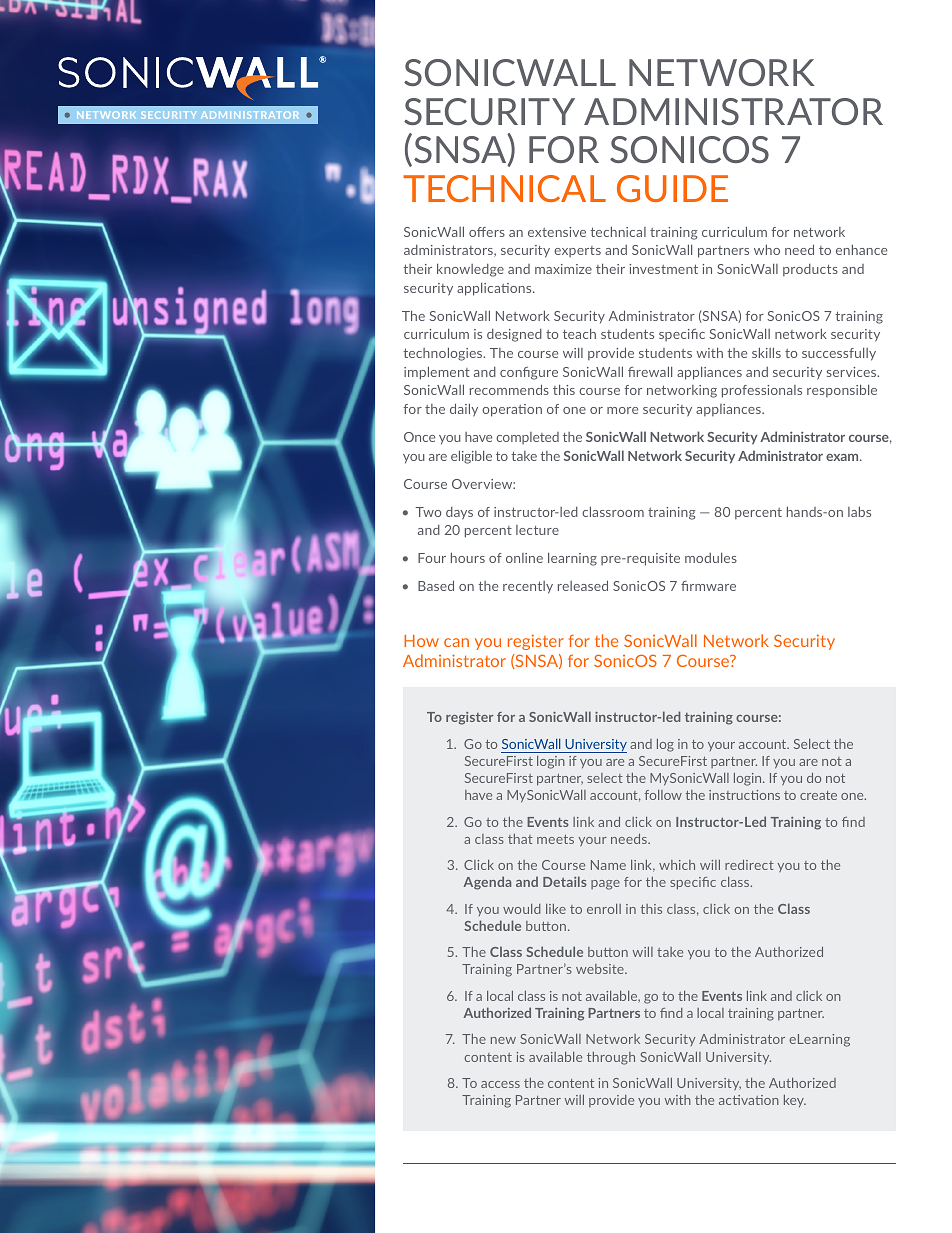  I want to click on create, so click(818, 795).
